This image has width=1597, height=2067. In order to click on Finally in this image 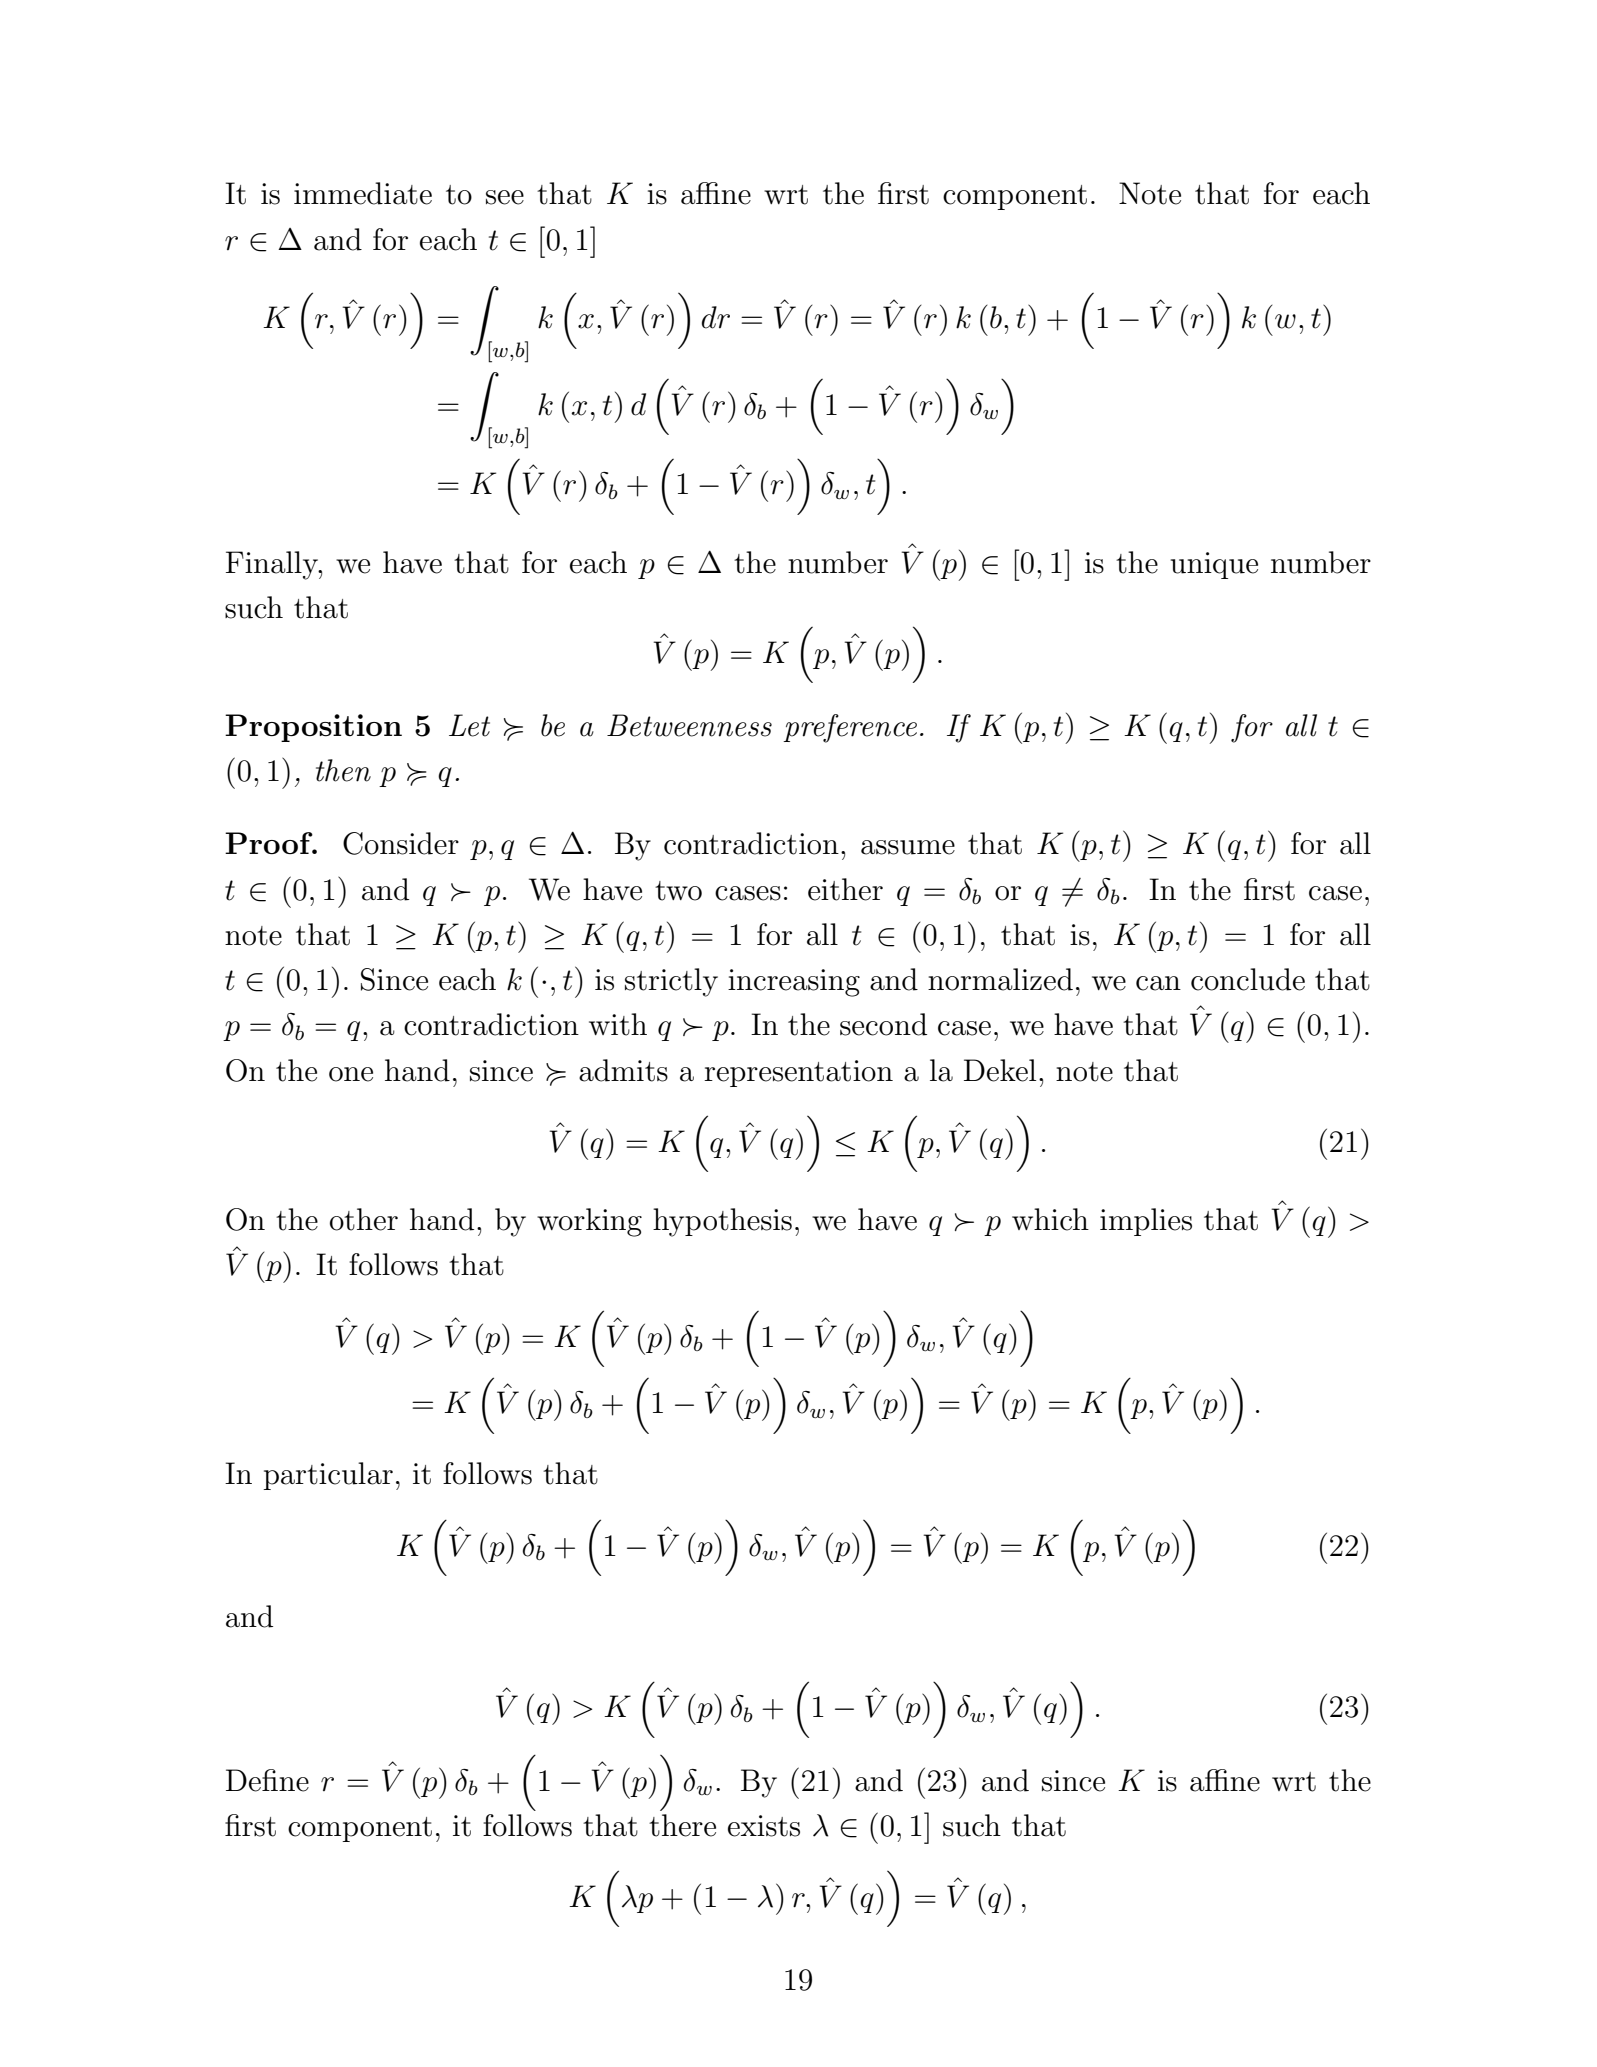, I will do `click(273, 565)`.
